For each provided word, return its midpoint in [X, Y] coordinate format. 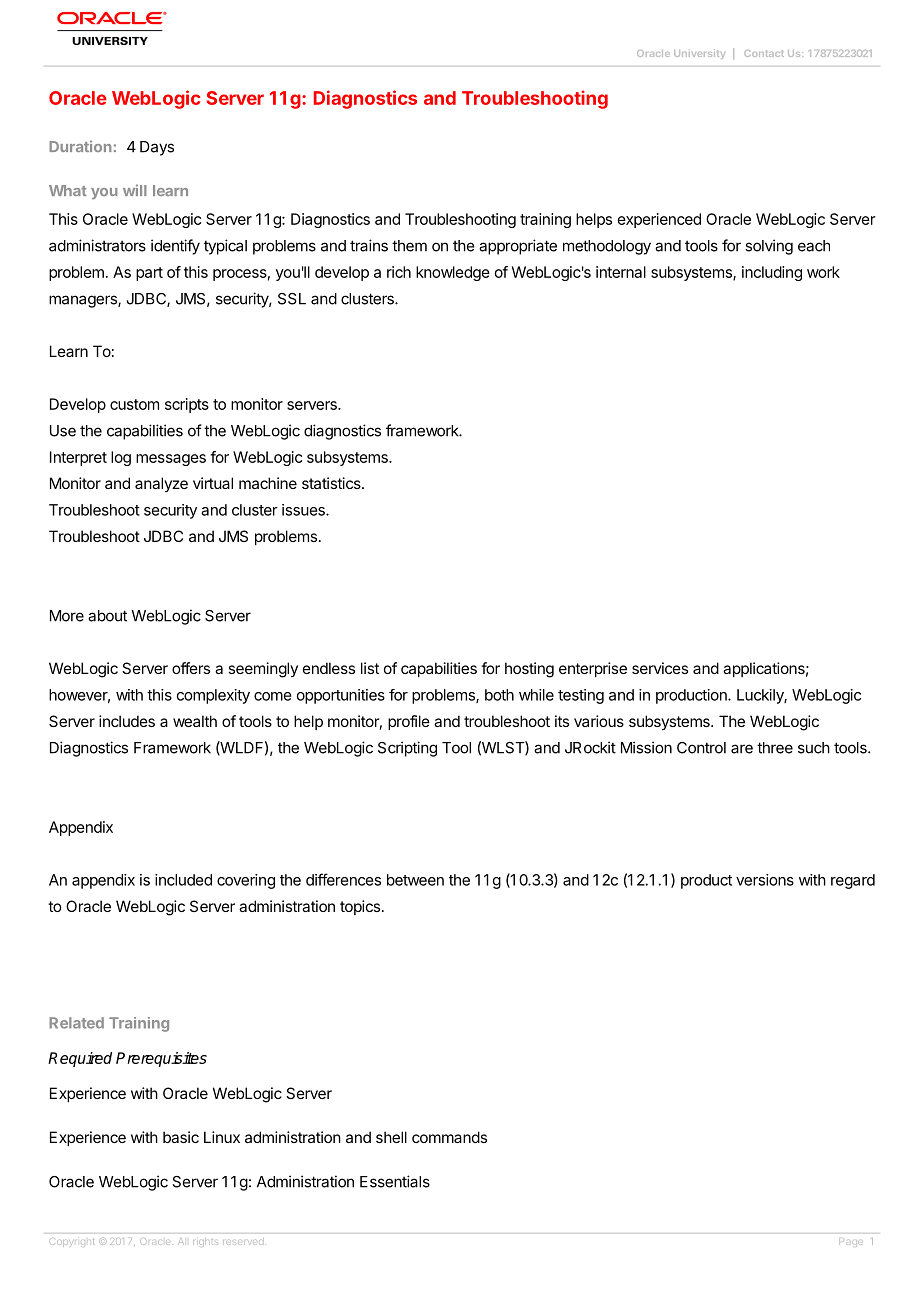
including [772, 273]
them [409, 246]
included [183, 880]
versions [765, 880]
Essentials [395, 1181]
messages [171, 460]
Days [157, 148]
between [415, 880]
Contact [764, 53]
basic [181, 1137]
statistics [332, 483]
